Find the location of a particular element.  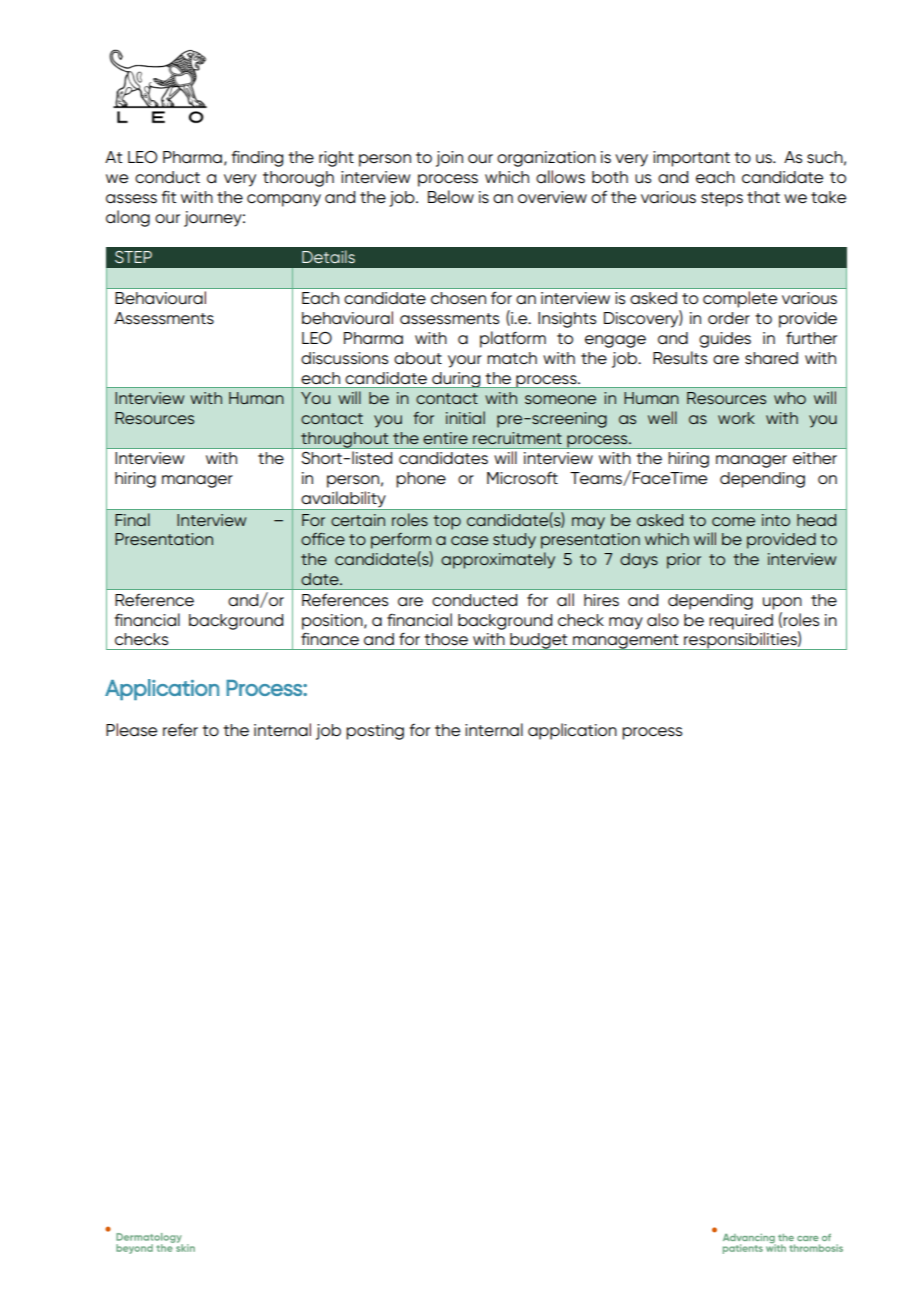

Please is located at coordinates (131, 729).
